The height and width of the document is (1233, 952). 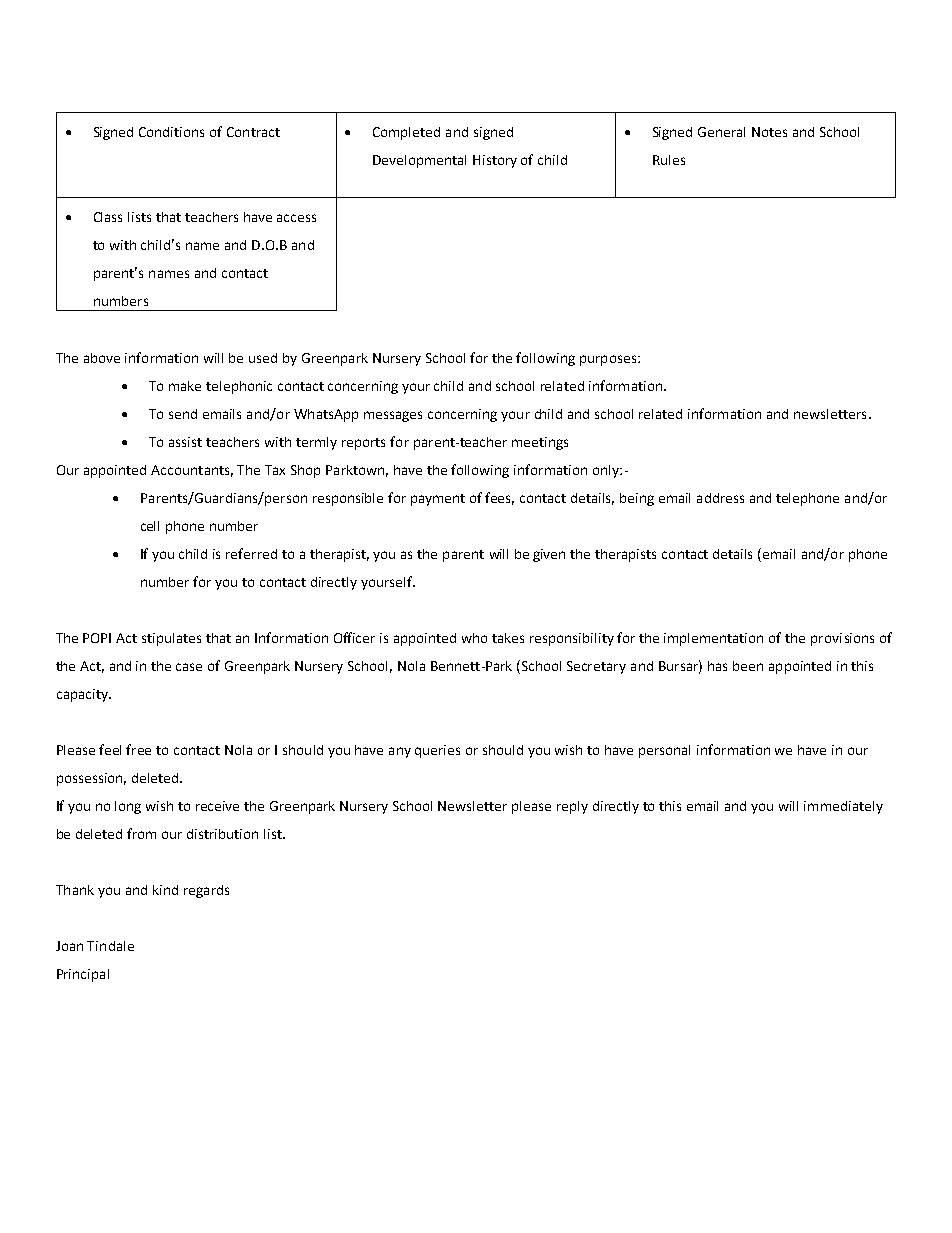 What do you see at coordinates (549, 555) in the document?
I see `given` at bounding box center [549, 555].
